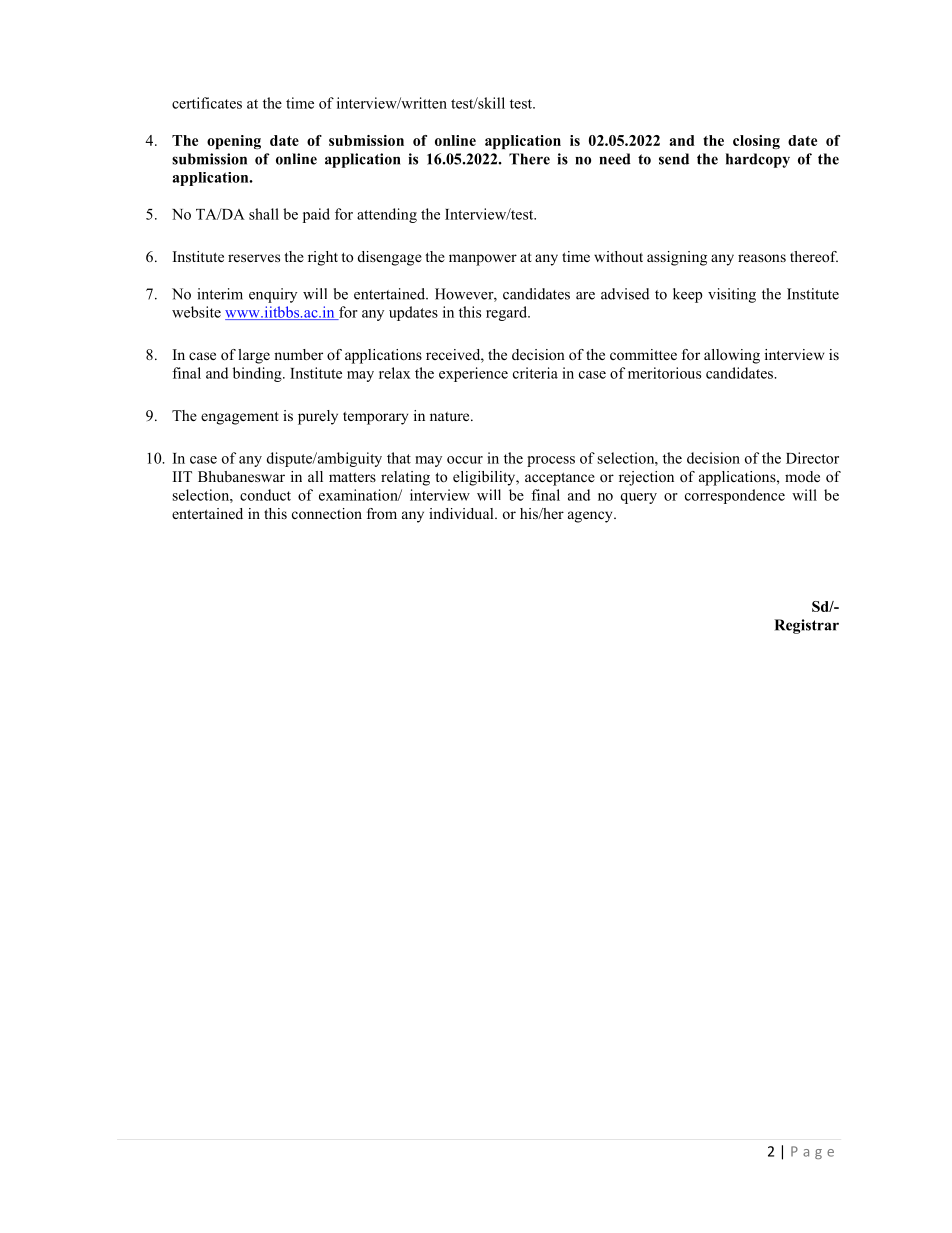  I want to click on closing, so click(756, 142).
